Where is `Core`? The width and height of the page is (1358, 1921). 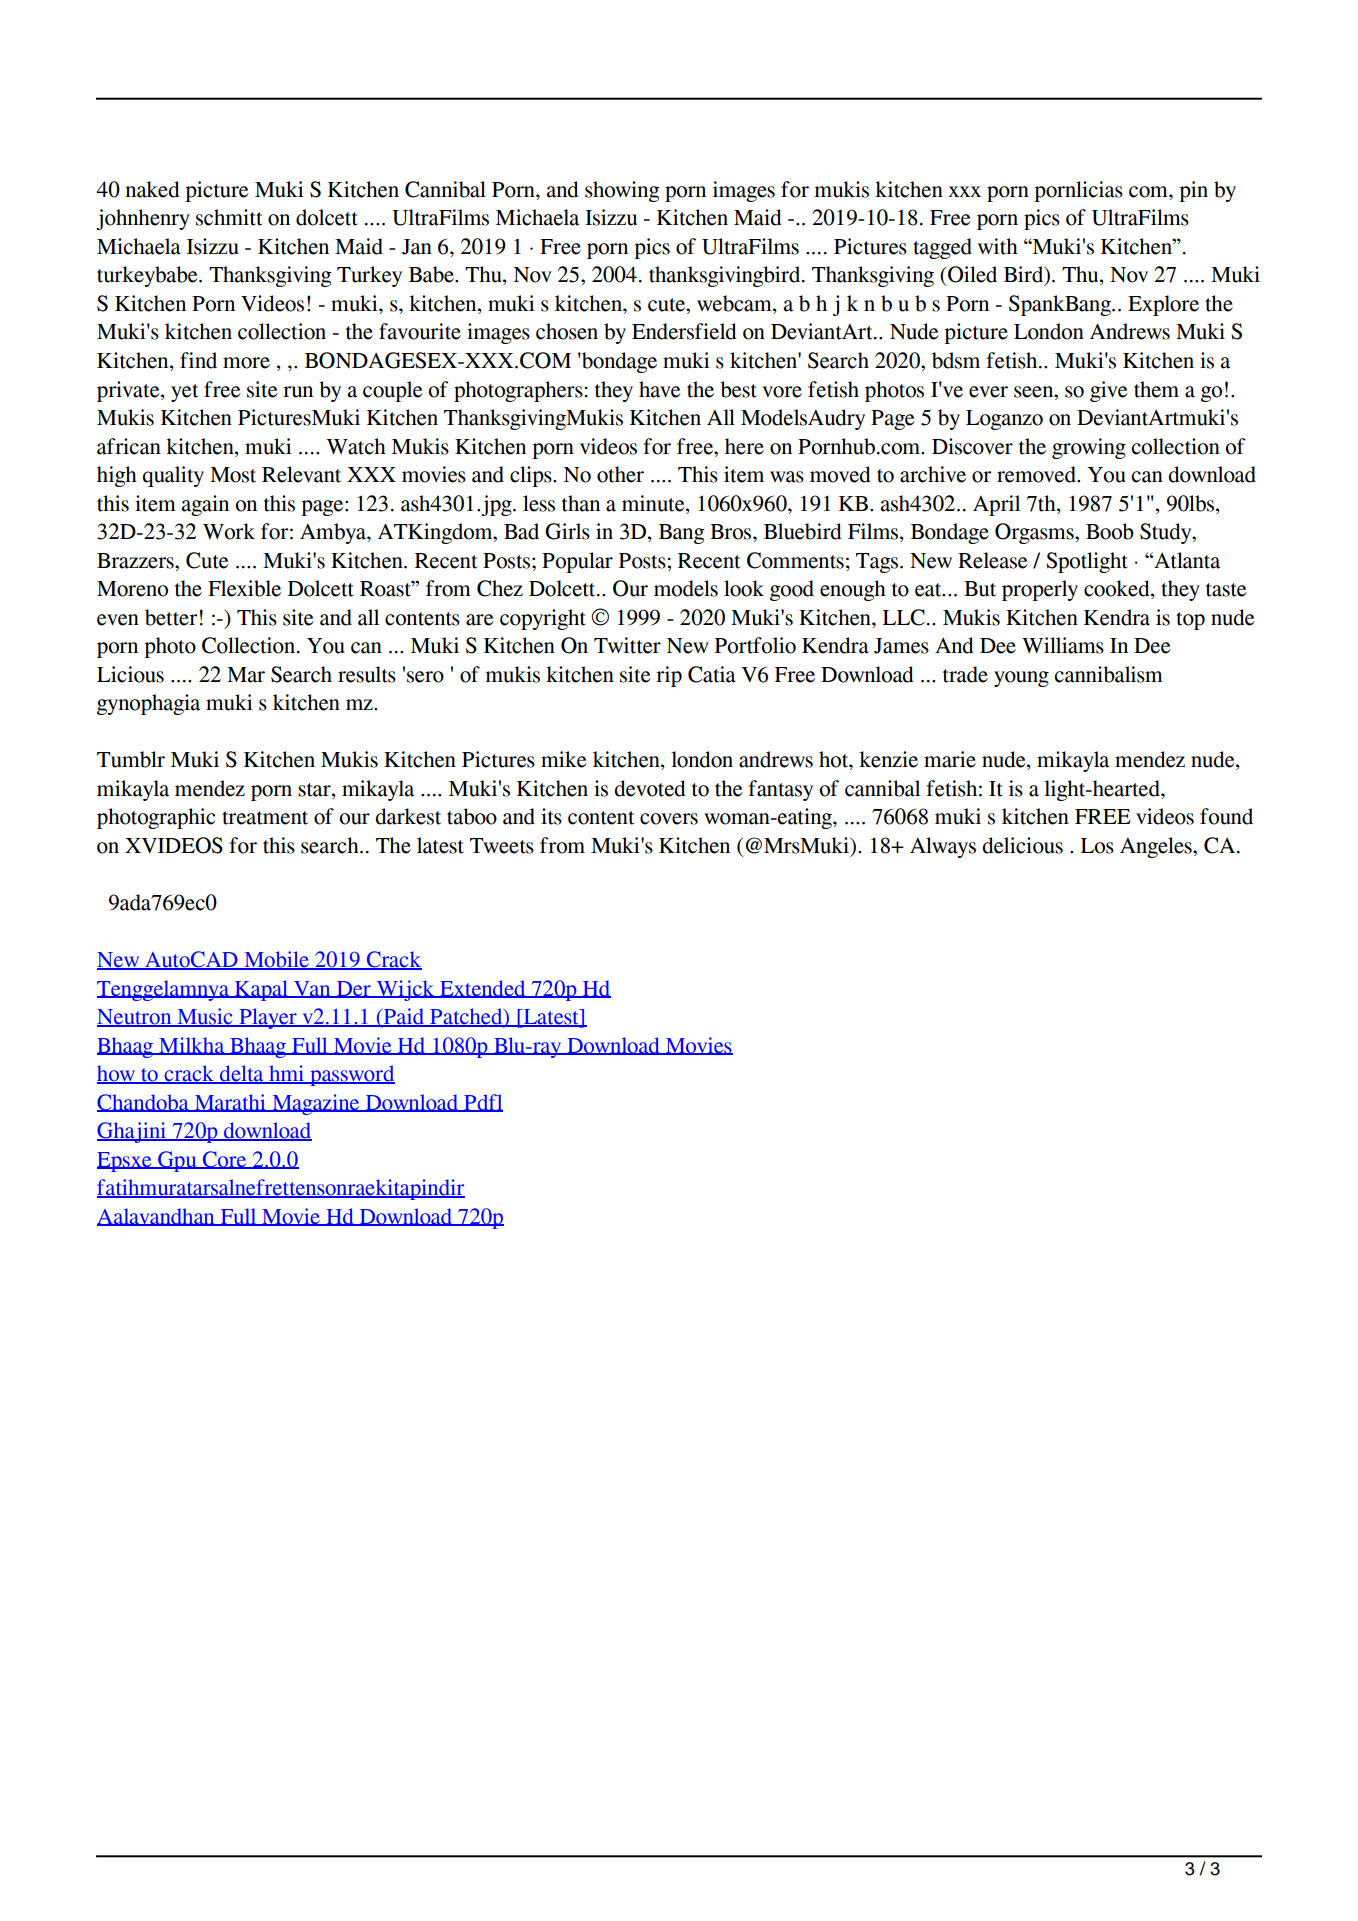 Core is located at coordinates (225, 1160).
